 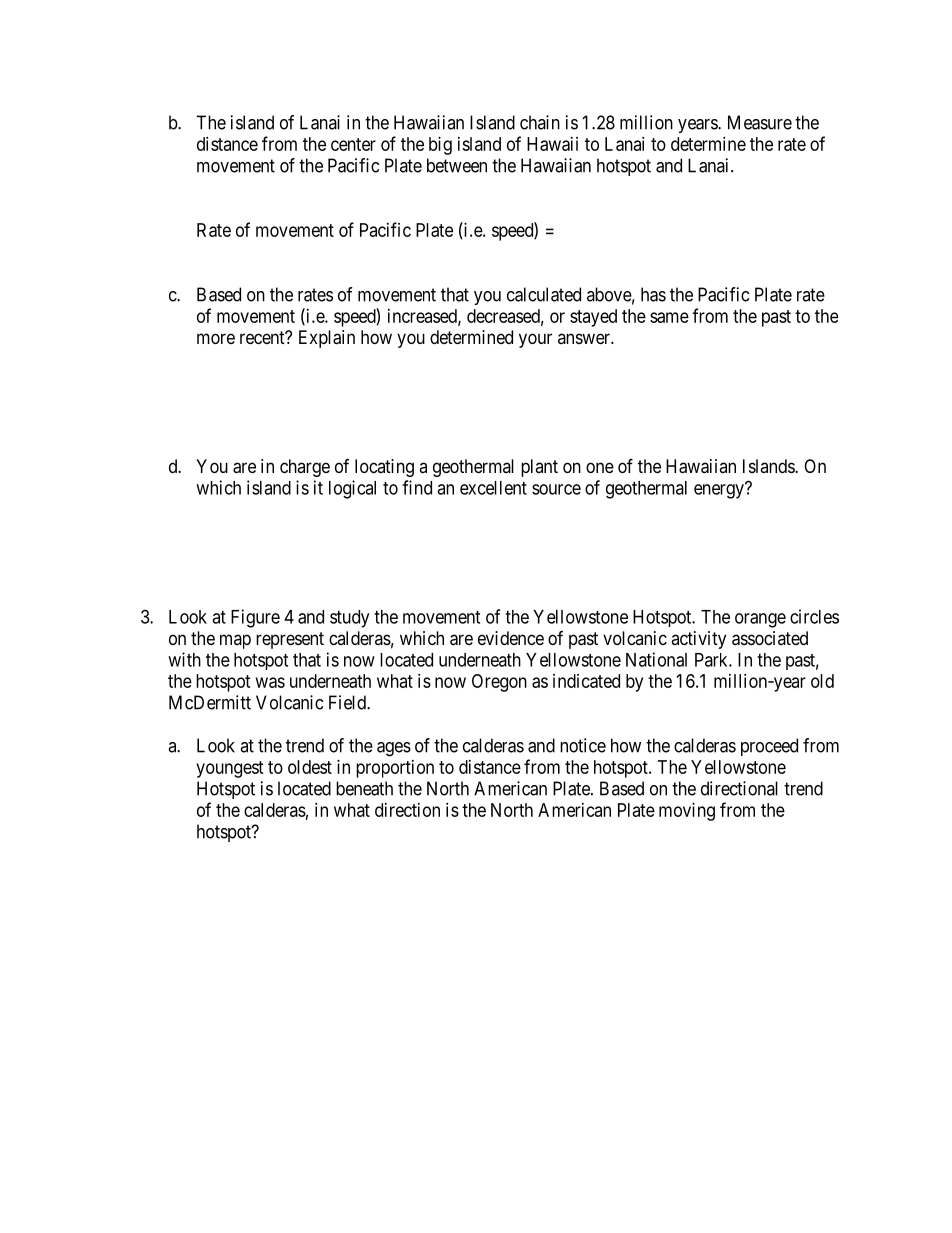 What do you see at coordinates (305, 468) in the screenshot?
I see `charge` at bounding box center [305, 468].
